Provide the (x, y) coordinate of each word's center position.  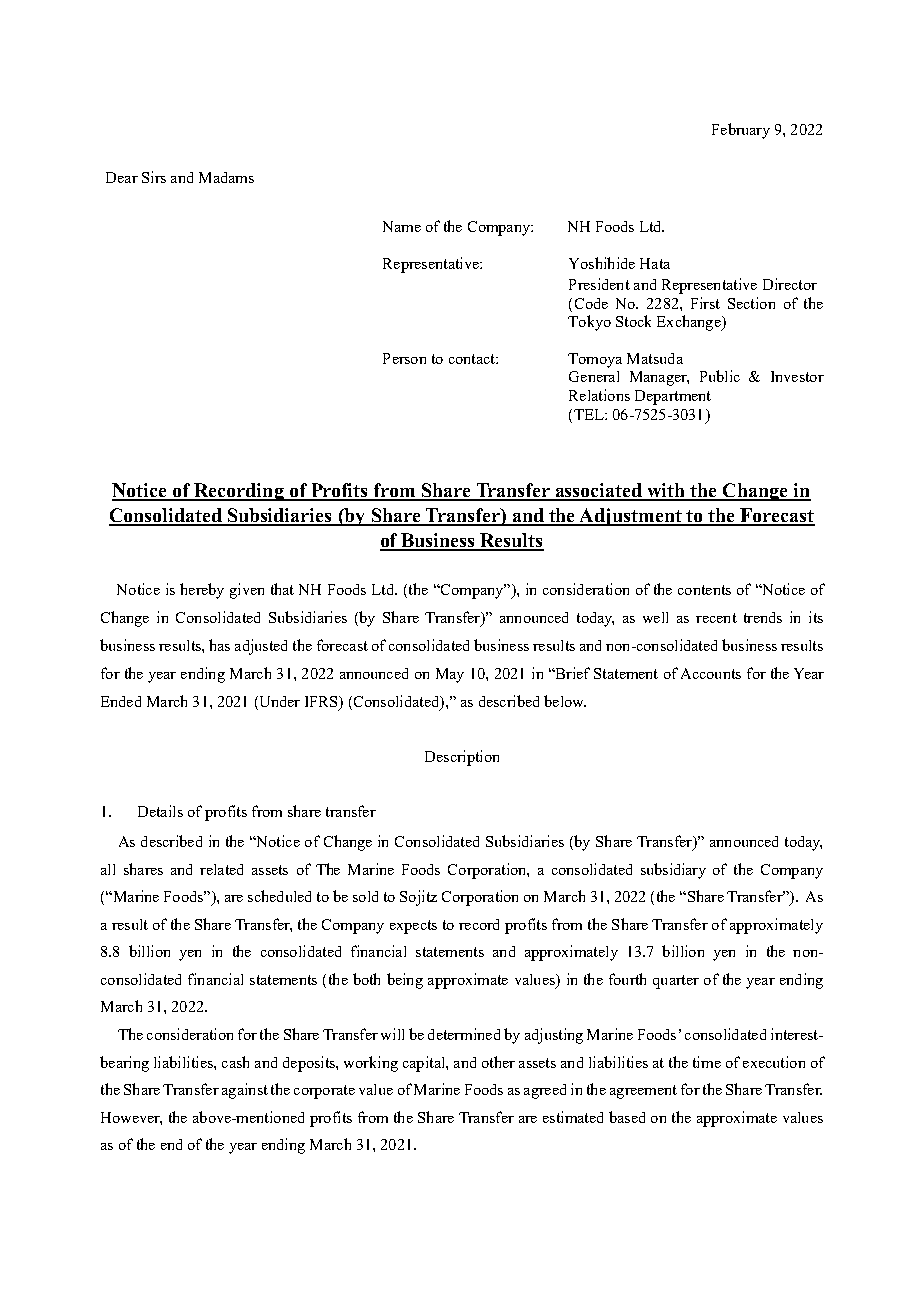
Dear (122, 177)
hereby (202, 591)
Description (462, 758)
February (741, 131)
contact (473, 359)
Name (402, 226)
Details (160, 811)
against (245, 1091)
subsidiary (673, 871)
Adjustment (631, 517)
